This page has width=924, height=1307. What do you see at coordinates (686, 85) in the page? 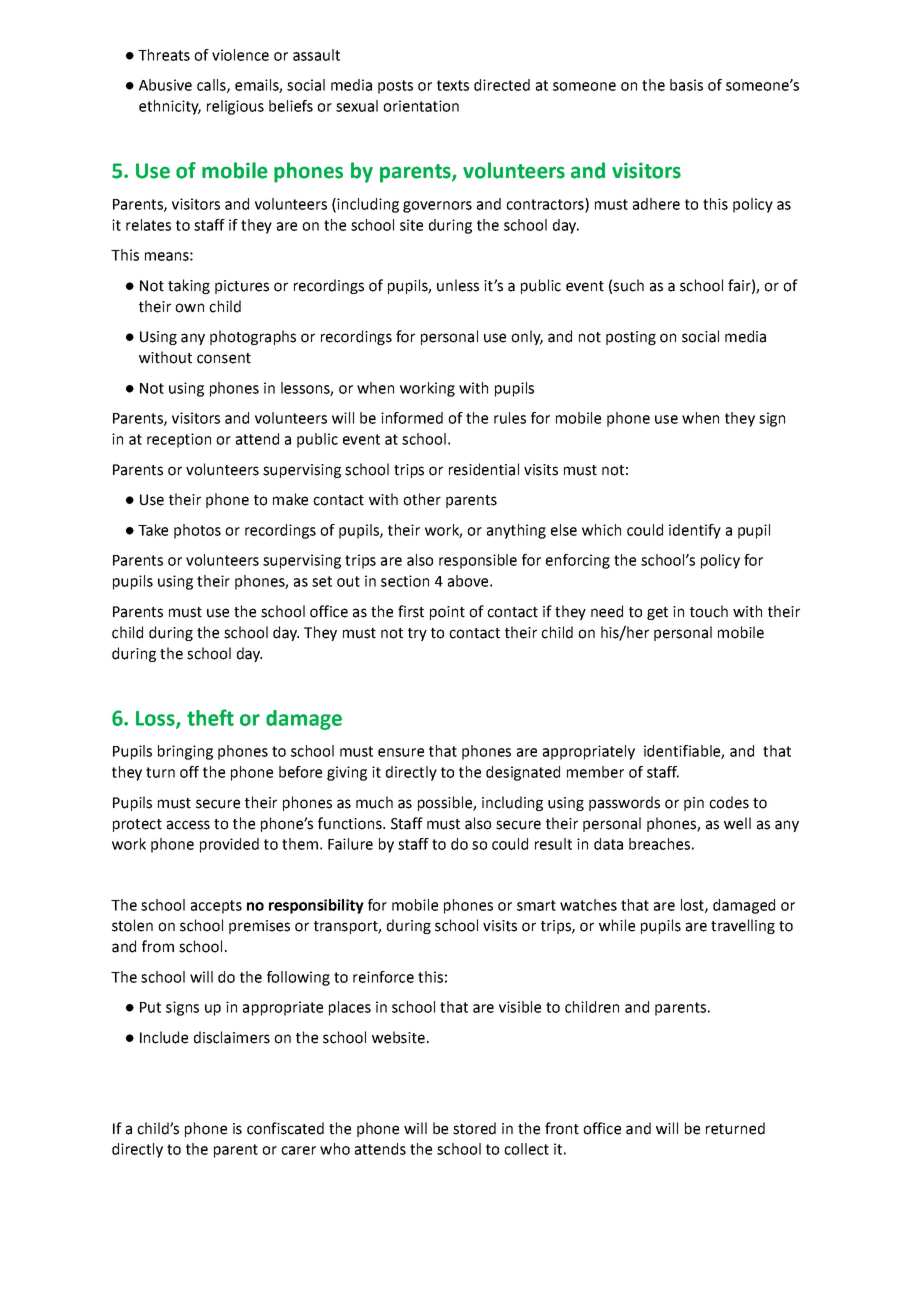
I see `basis` at bounding box center [686, 85].
